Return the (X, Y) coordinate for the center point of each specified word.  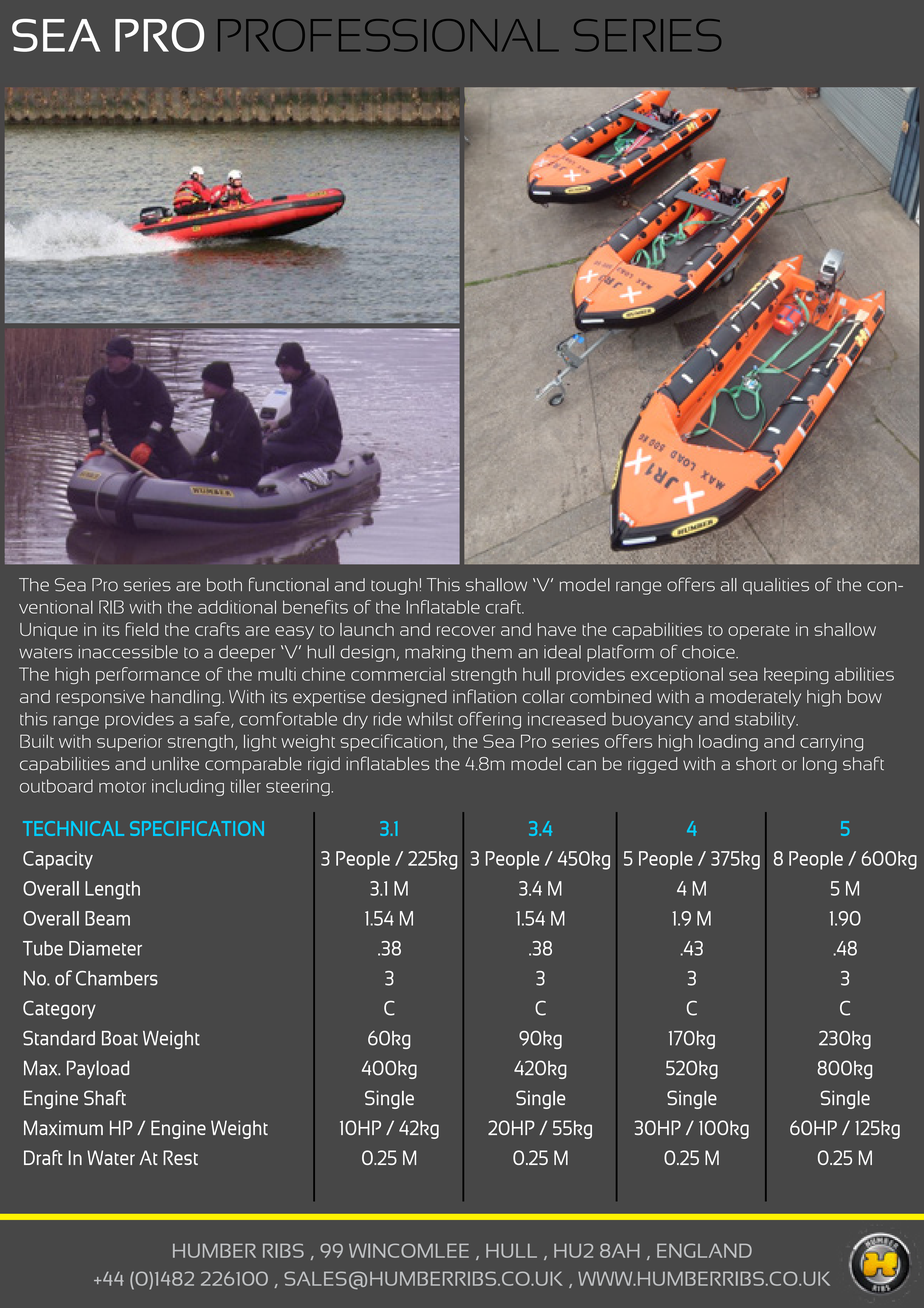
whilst (430, 719)
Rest (180, 1157)
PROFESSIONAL (388, 35)
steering (298, 787)
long (820, 765)
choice (710, 652)
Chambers (117, 978)
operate (759, 632)
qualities (776, 586)
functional (289, 584)
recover (466, 631)
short (756, 763)
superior (129, 743)
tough (394, 586)
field (142, 629)
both (224, 584)
